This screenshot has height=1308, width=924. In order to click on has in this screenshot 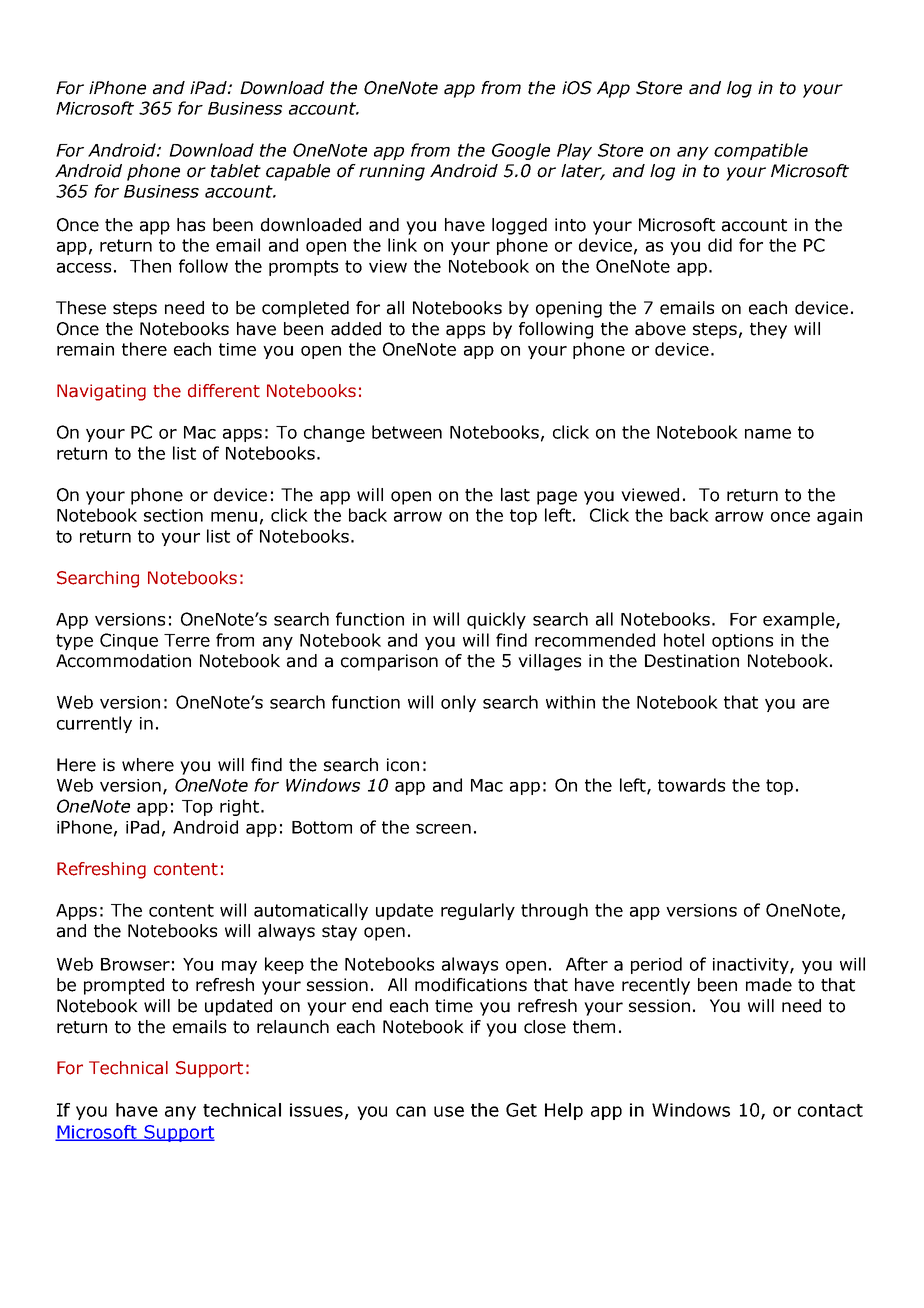, I will do `click(191, 225)`.
